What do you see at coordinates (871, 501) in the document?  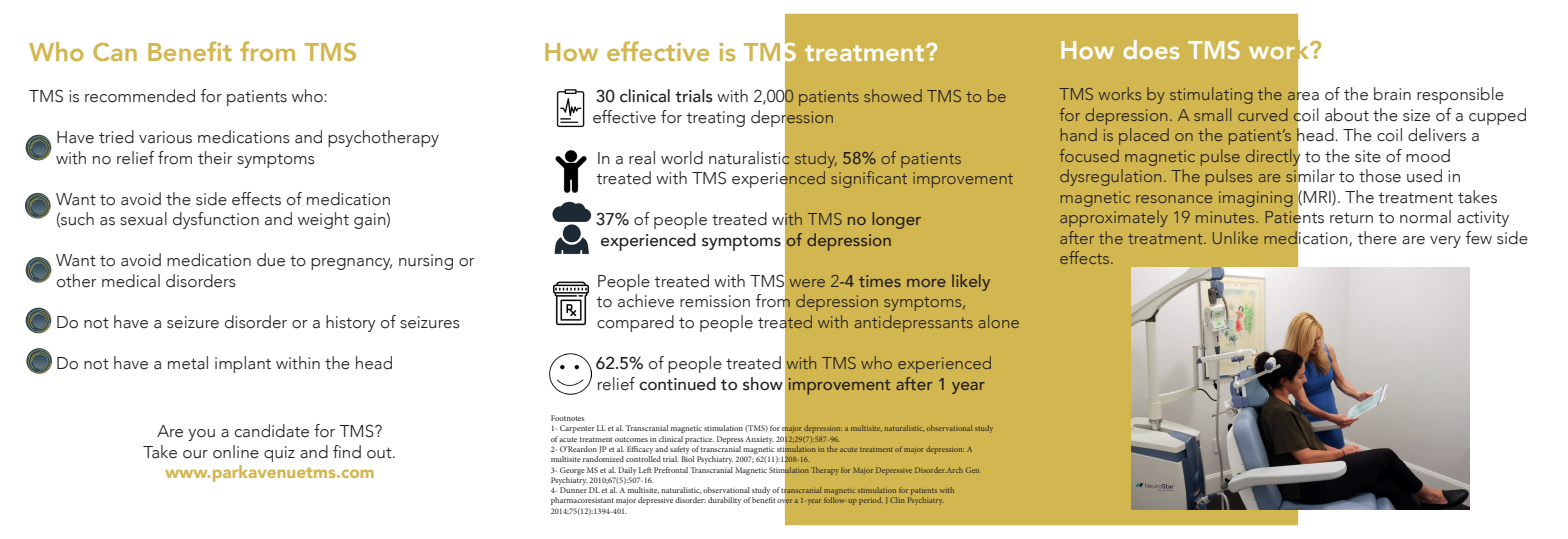 I see `period` at bounding box center [871, 501].
